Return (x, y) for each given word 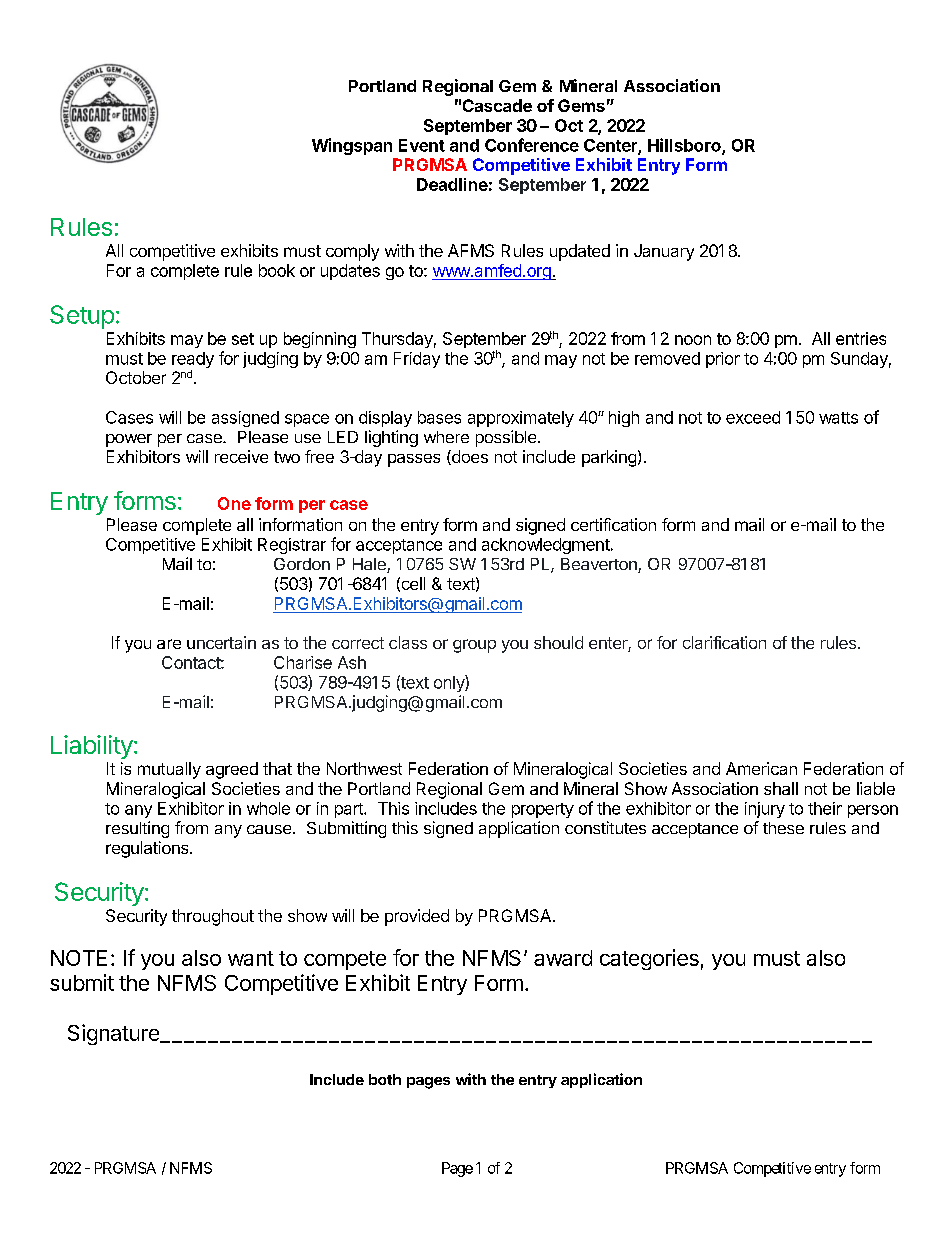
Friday (417, 360)
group (474, 646)
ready (193, 361)
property (543, 810)
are (169, 644)
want (251, 958)
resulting (137, 829)
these (783, 828)
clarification (724, 642)
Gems (581, 105)
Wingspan (352, 146)
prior (723, 360)
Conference (532, 145)
